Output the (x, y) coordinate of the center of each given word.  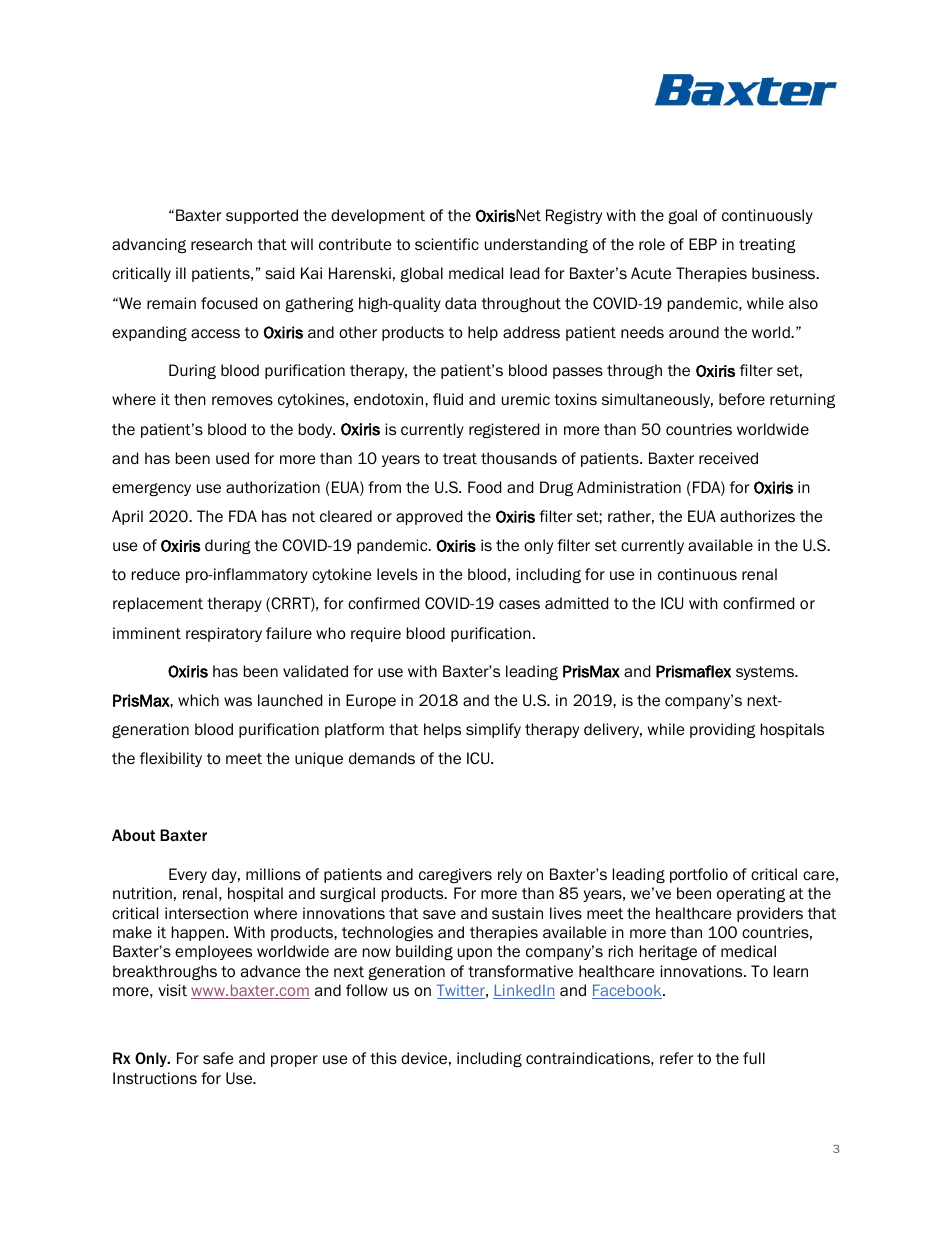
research (221, 244)
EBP (703, 244)
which (198, 700)
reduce (156, 574)
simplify (493, 730)
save (439, 914)
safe (218, 1058)
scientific (447, 244)
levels (397, 574)
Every (188, 875)
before (742, 399)
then (190, 399)
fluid (448, 399)
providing (722, 730)
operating (751, 894)
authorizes (757, 516)
